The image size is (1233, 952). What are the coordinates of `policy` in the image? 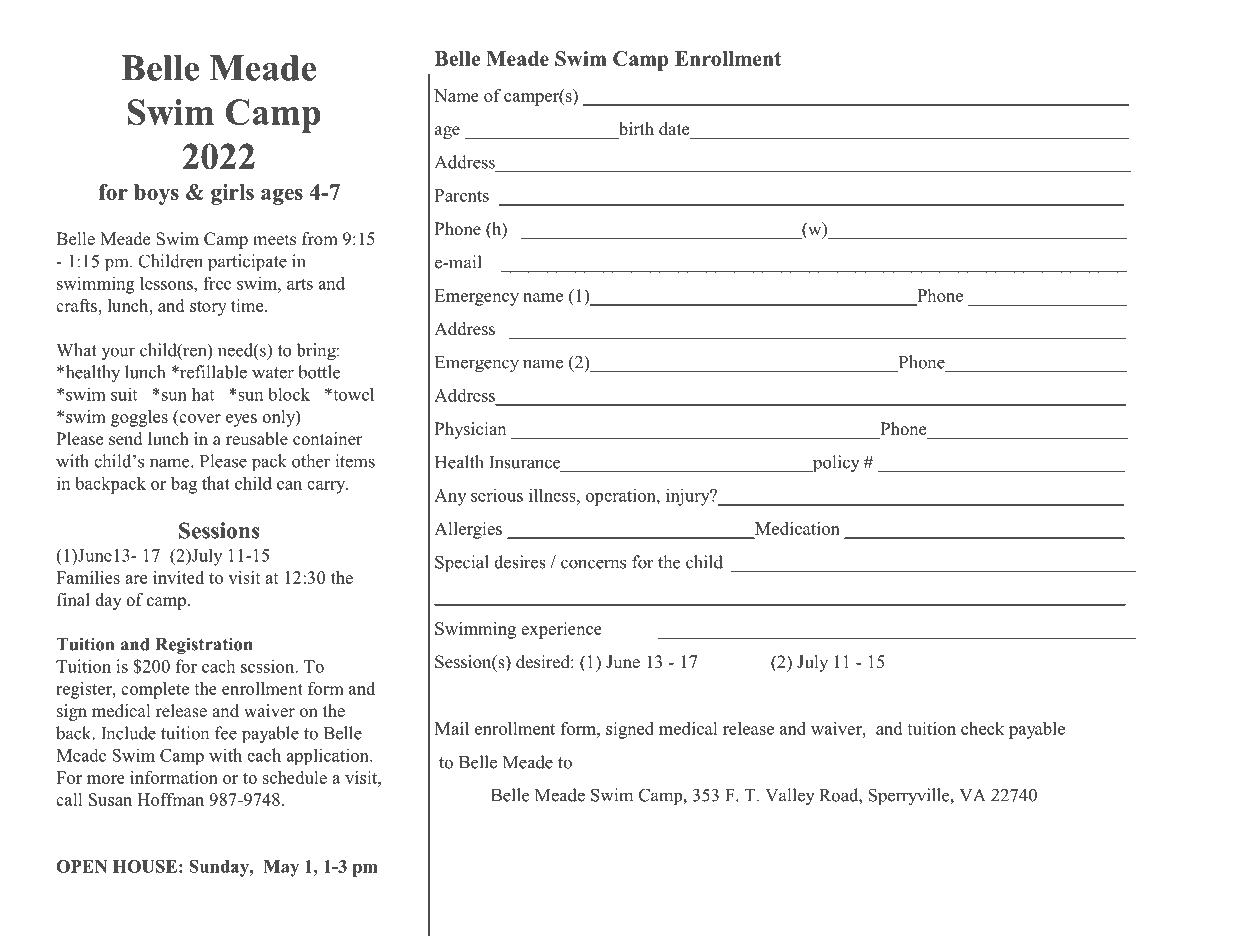 It's located at (835, 464).
